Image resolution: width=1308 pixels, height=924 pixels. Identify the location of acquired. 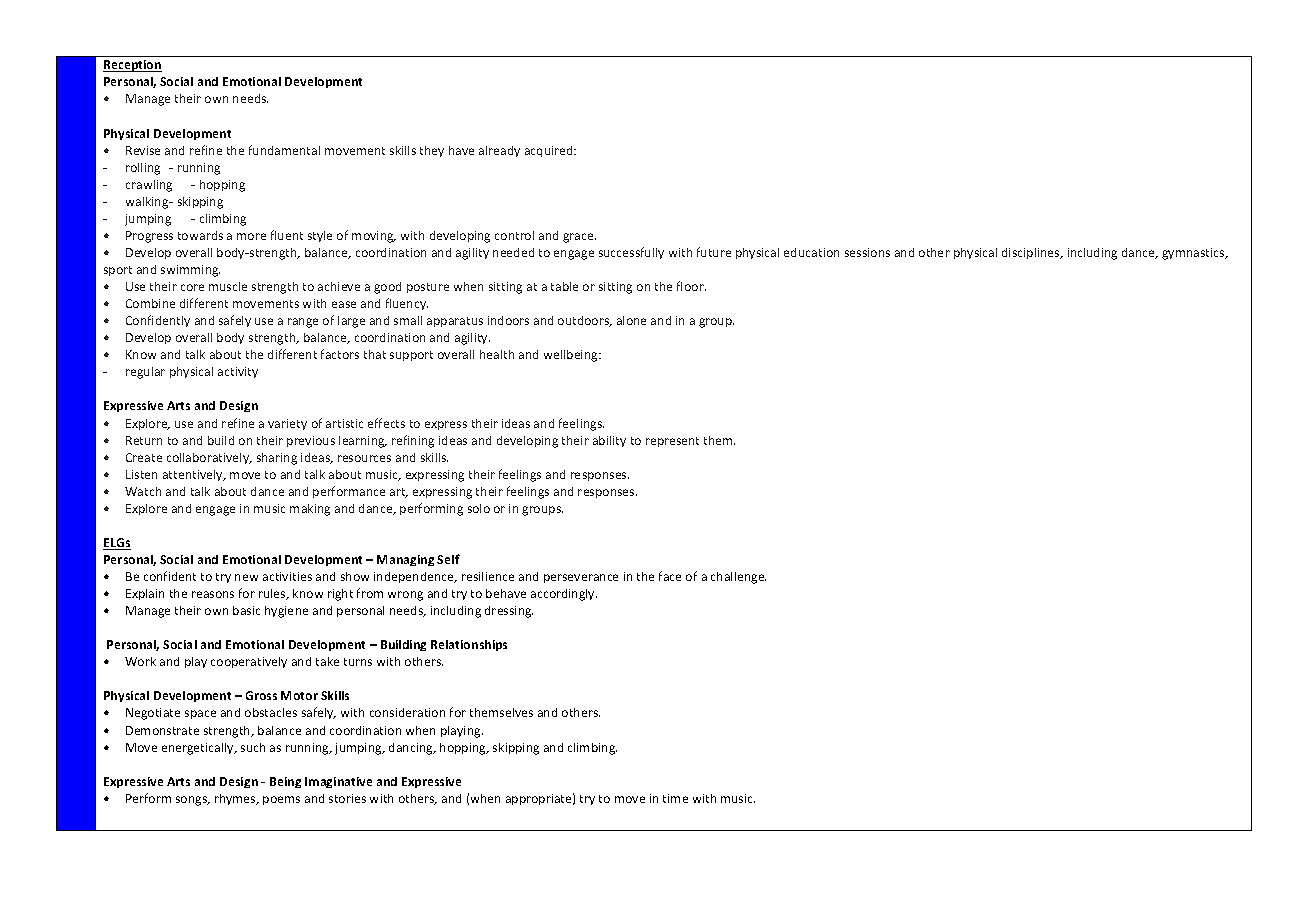
(550, 151).
